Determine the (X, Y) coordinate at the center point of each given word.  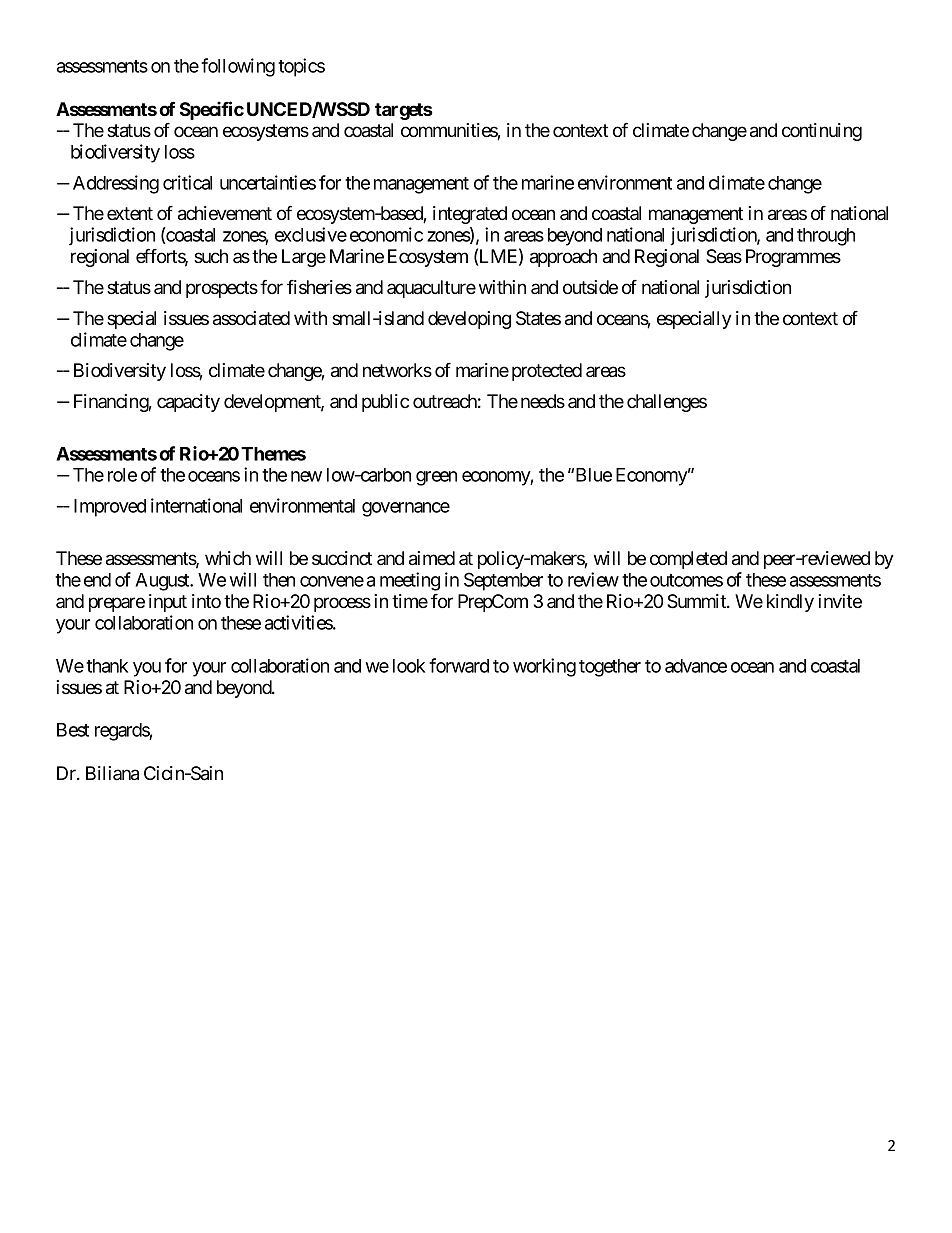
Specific (212, 110)
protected (547, 372)
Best (73, 730)
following (238, 67)
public (385, 403)
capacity (188, 403)
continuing (822, 132)
